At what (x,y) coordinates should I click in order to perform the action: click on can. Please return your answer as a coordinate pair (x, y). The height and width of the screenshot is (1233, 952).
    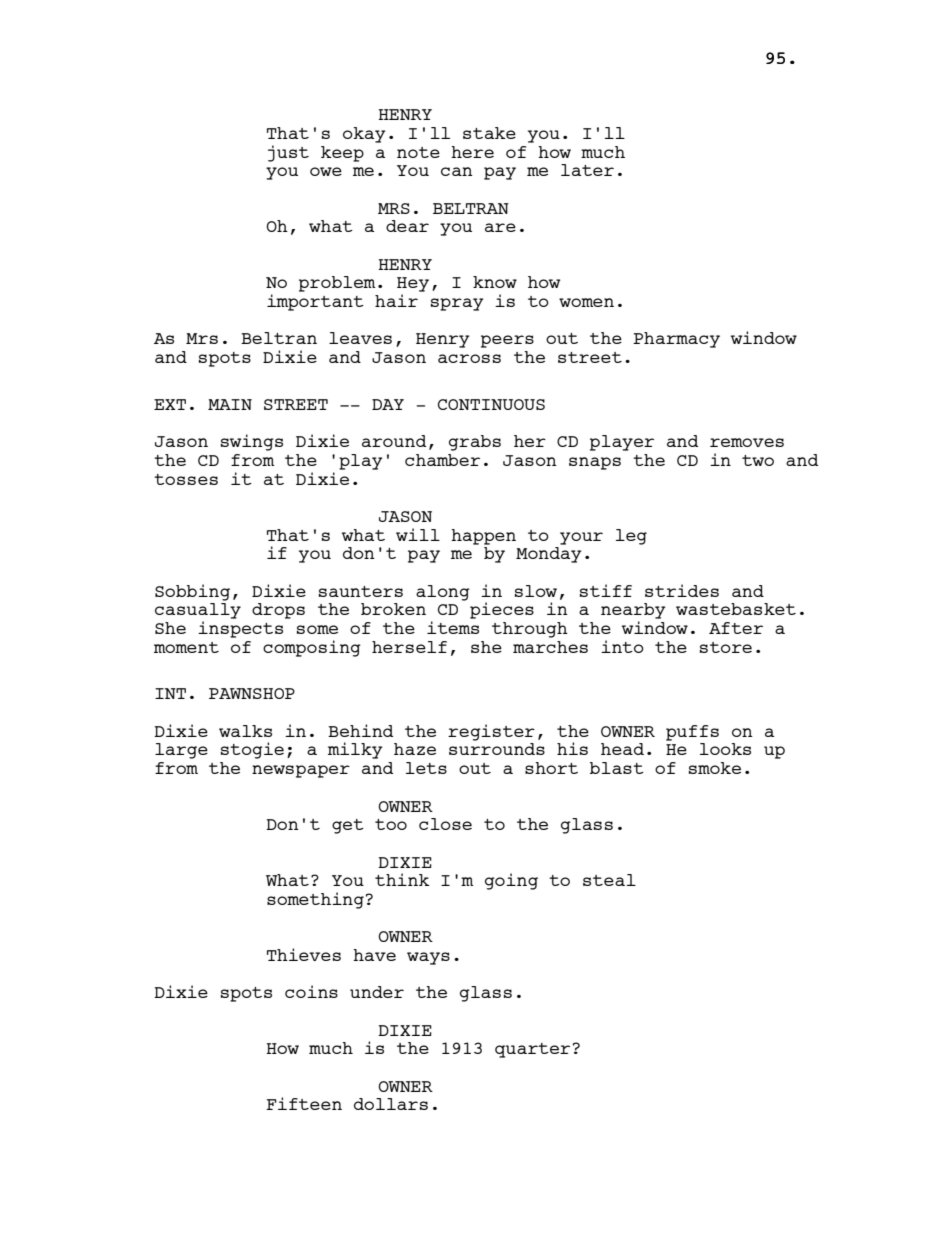
    Looking at the image, I should click on (457, 171).
